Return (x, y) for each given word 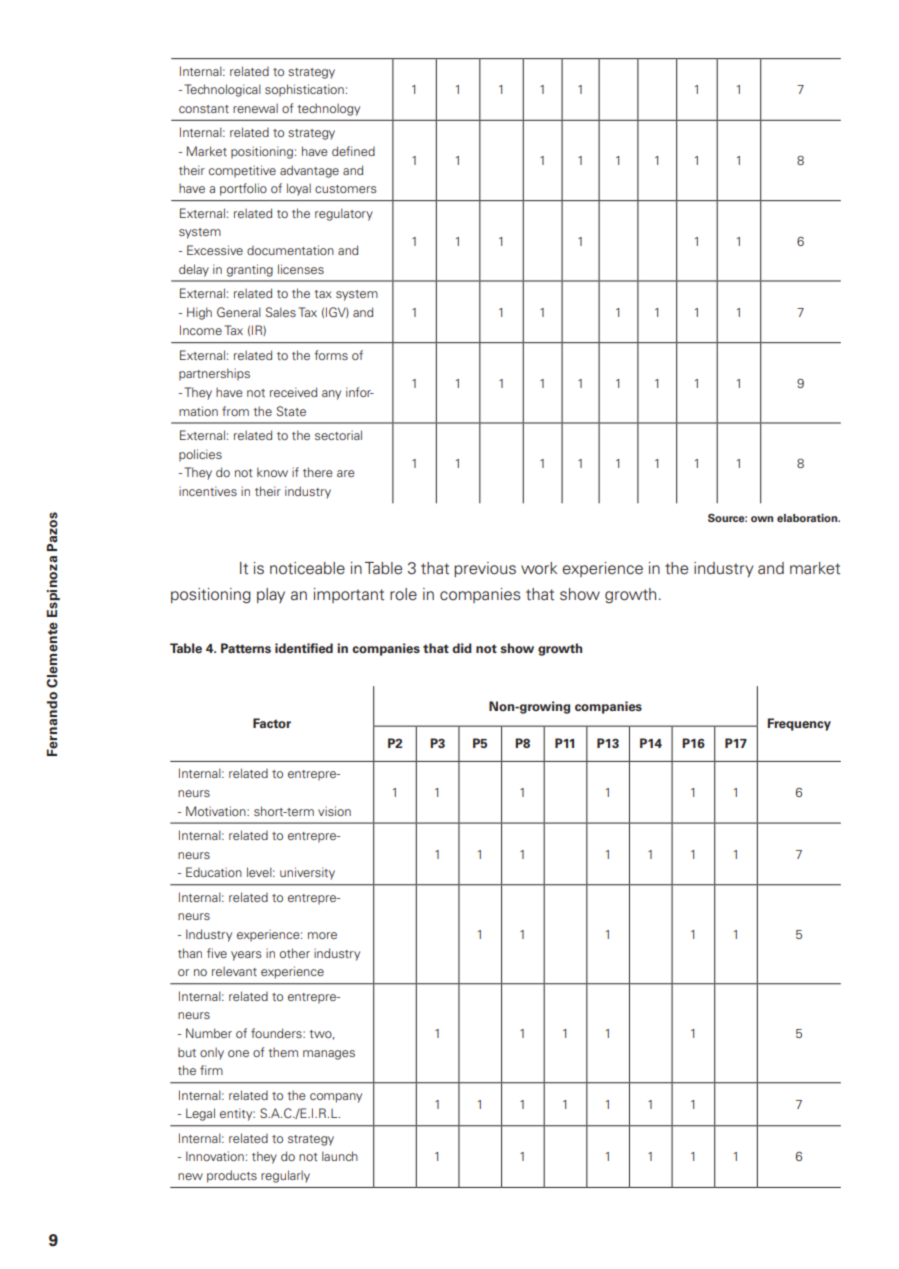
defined (353, 151)
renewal (255, 108)
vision (334, 811)
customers (345, 189)
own (762, 519)
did (462, 648)
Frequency (799, 724)
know (272, 472)
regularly (285, 1176)
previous (485, 569)
